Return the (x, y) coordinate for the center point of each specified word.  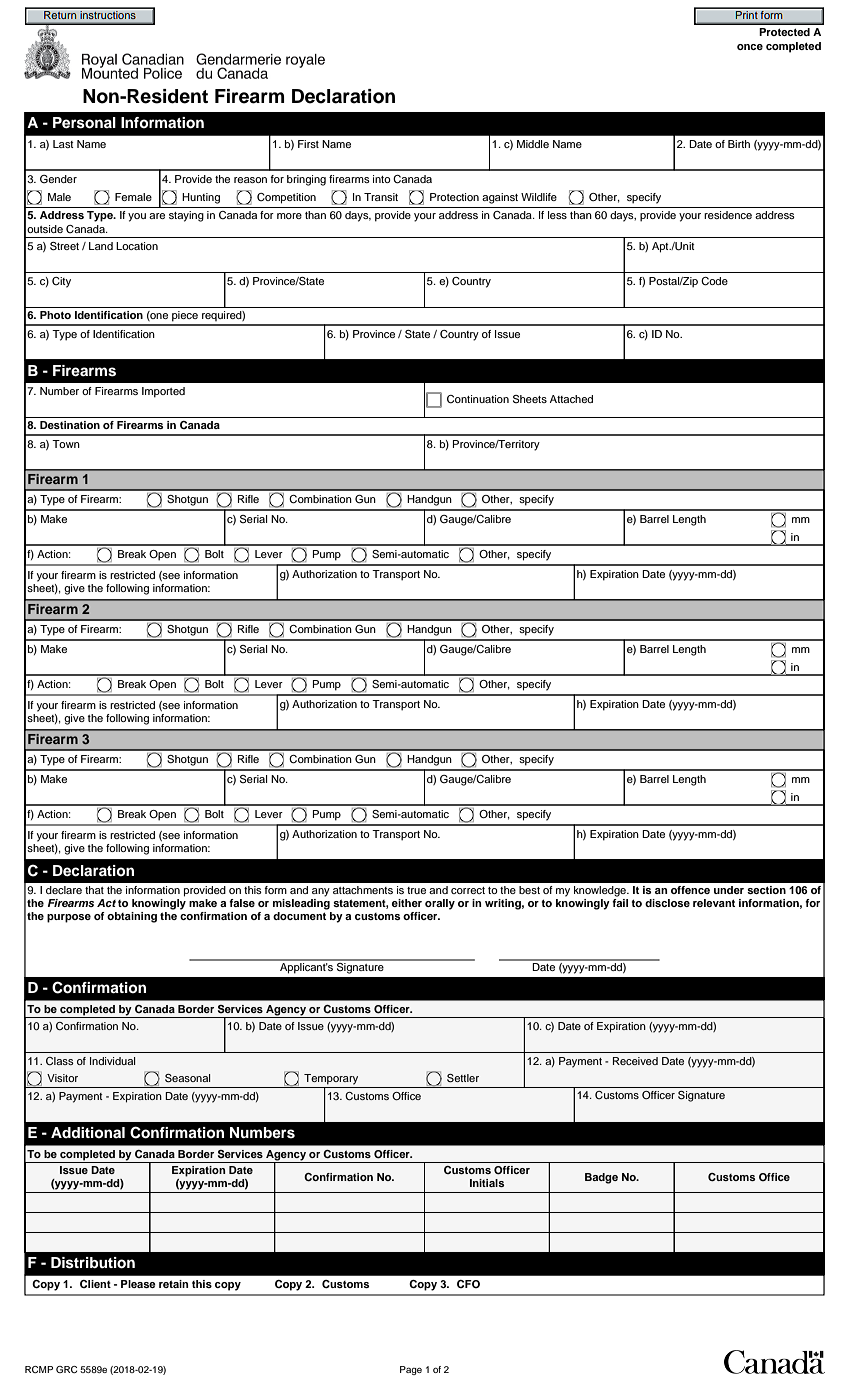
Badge (601, 1178)
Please (138, 1284)
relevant (714, 903)
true (416, 890)
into (382, 179)
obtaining (132, 917)
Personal (84, 123)
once (750, 47)
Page (411, 1370)
